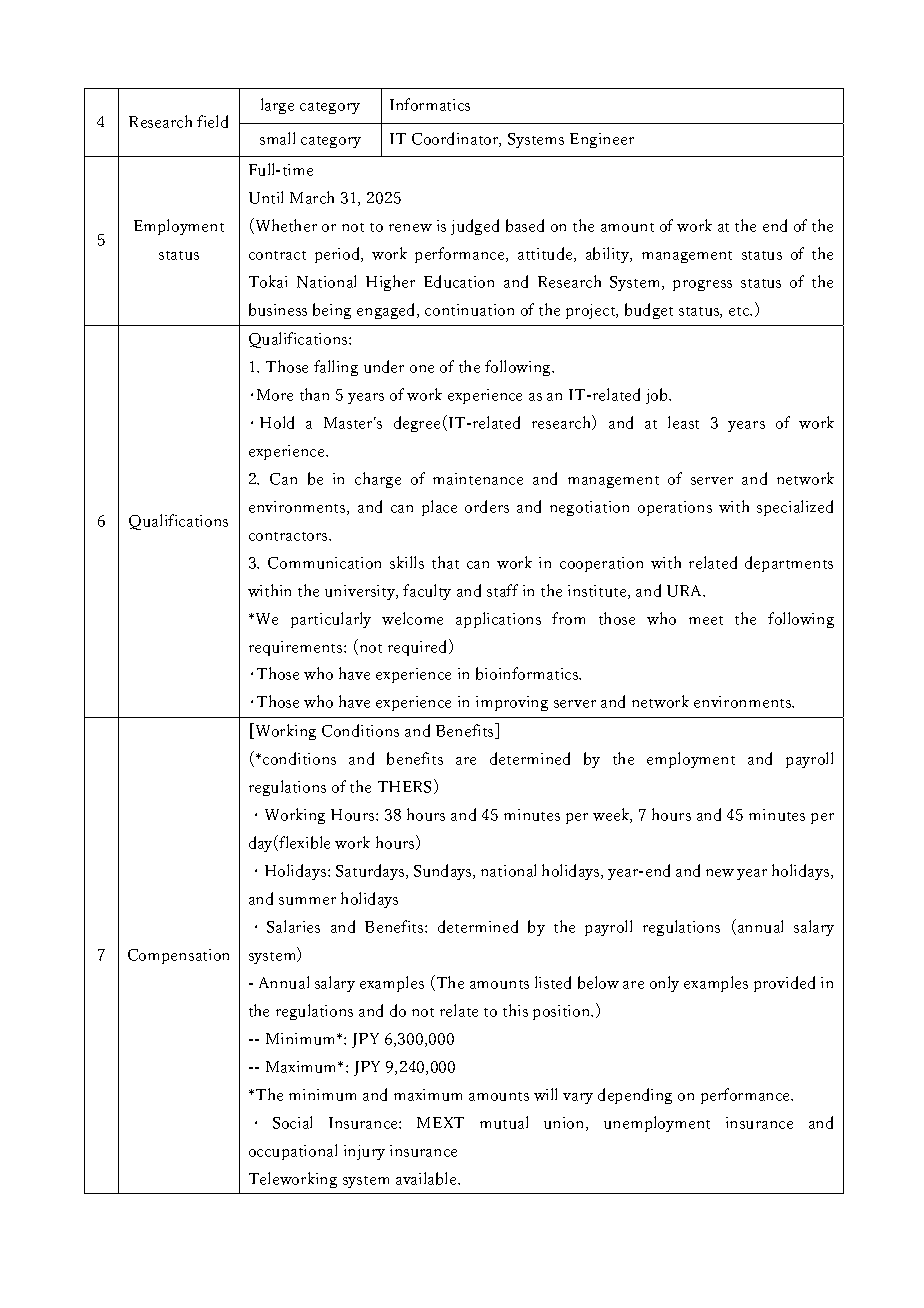 The height and width of the image is (1308, 924). I want to click on occupational, so click(293, 1152).
